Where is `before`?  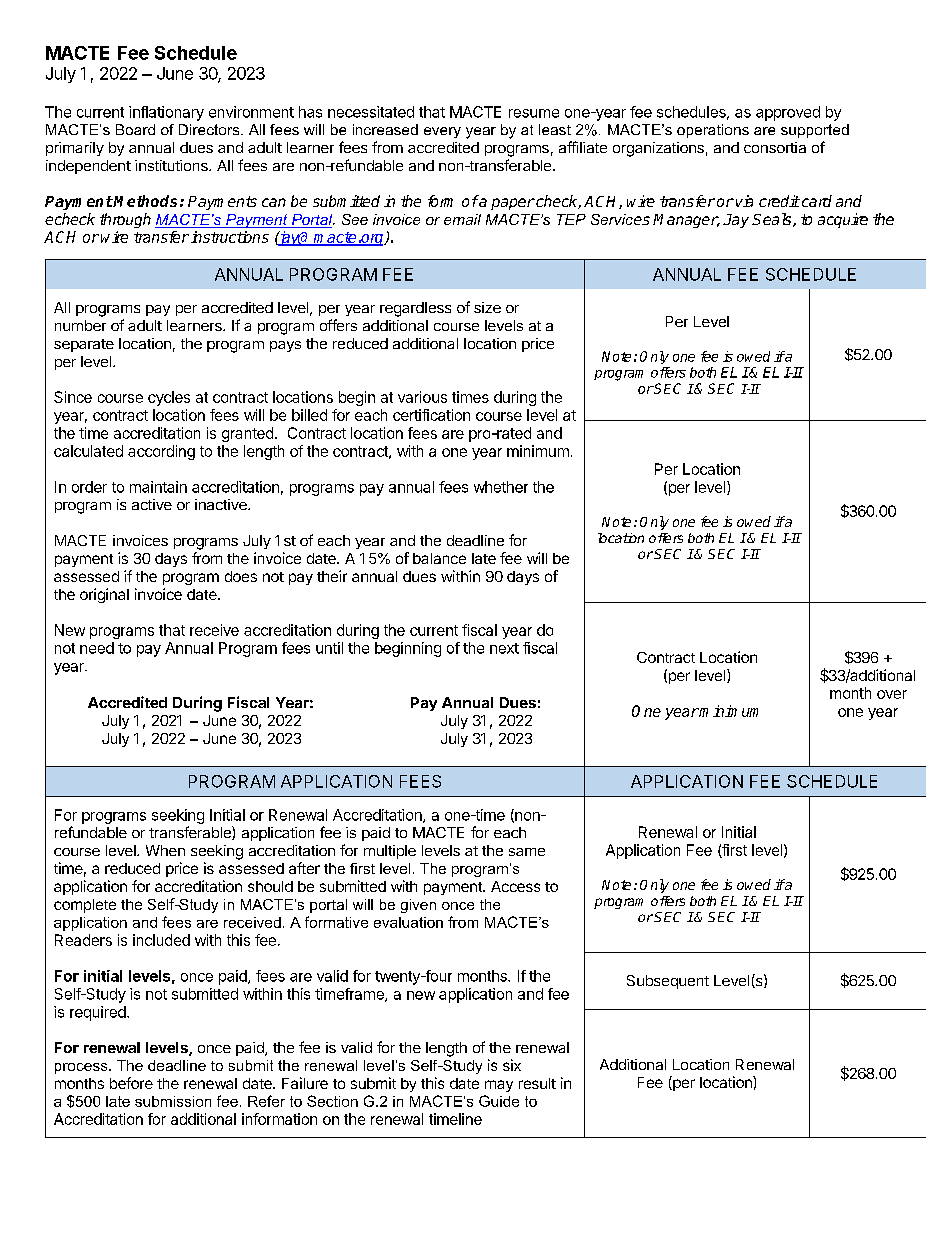
before is located at coordinates (131, 1083).
